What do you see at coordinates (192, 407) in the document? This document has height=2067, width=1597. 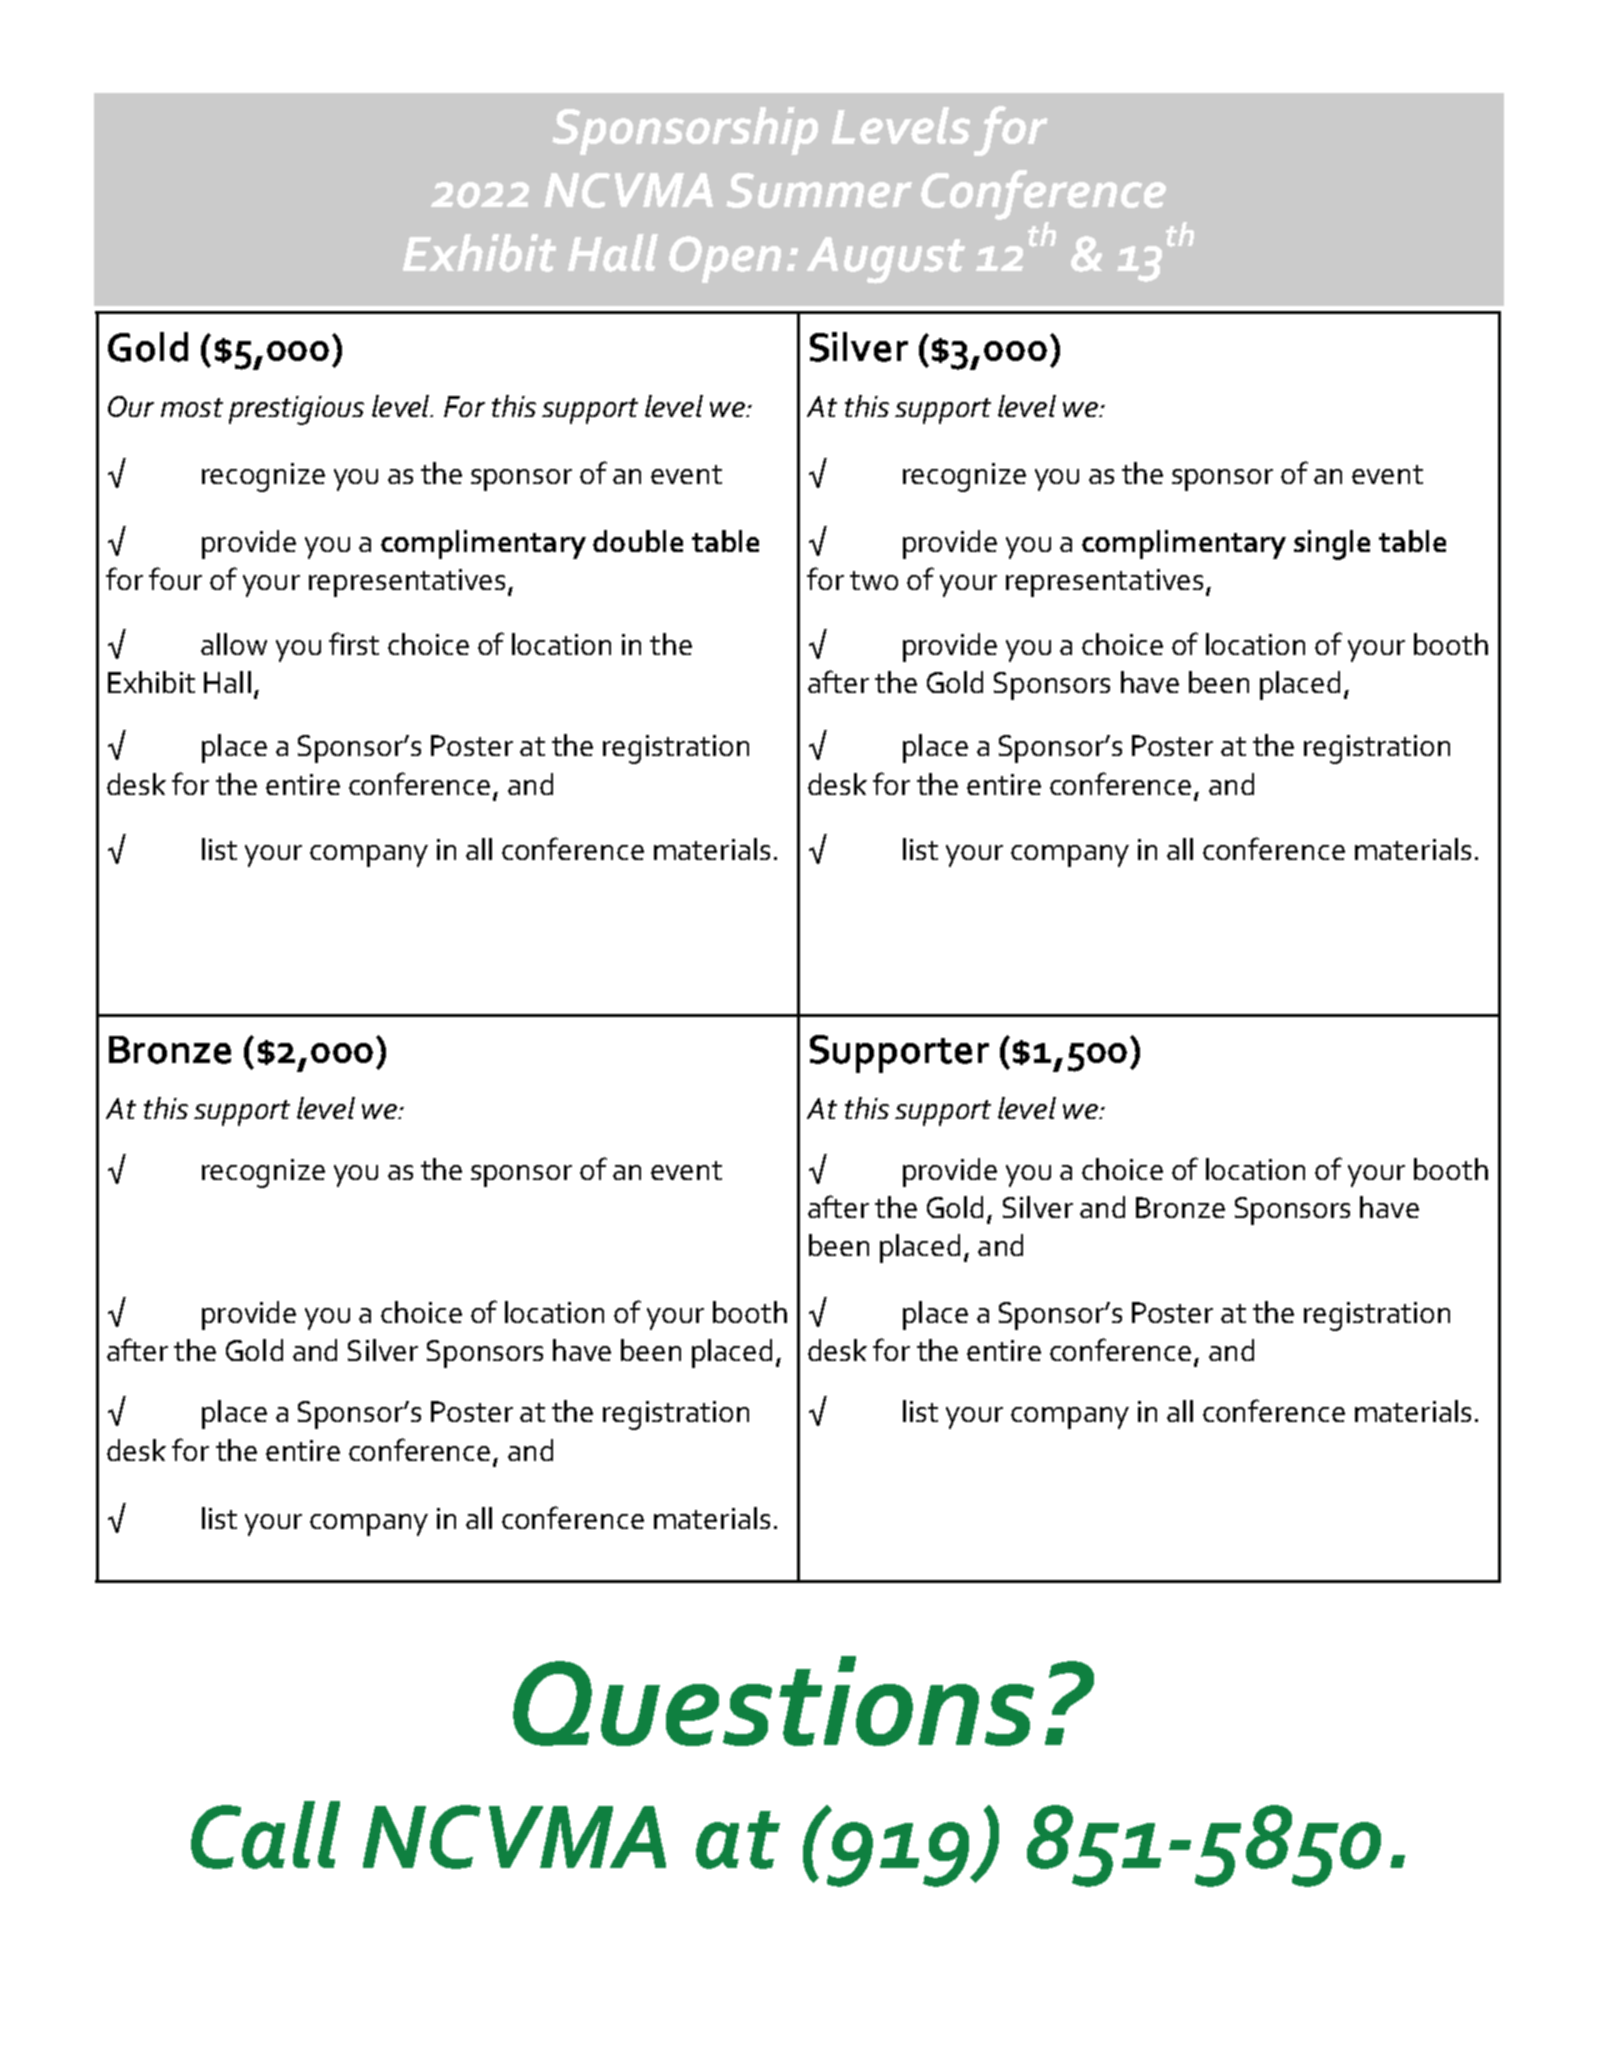 I see `most` at bounding box center [192, 407].
